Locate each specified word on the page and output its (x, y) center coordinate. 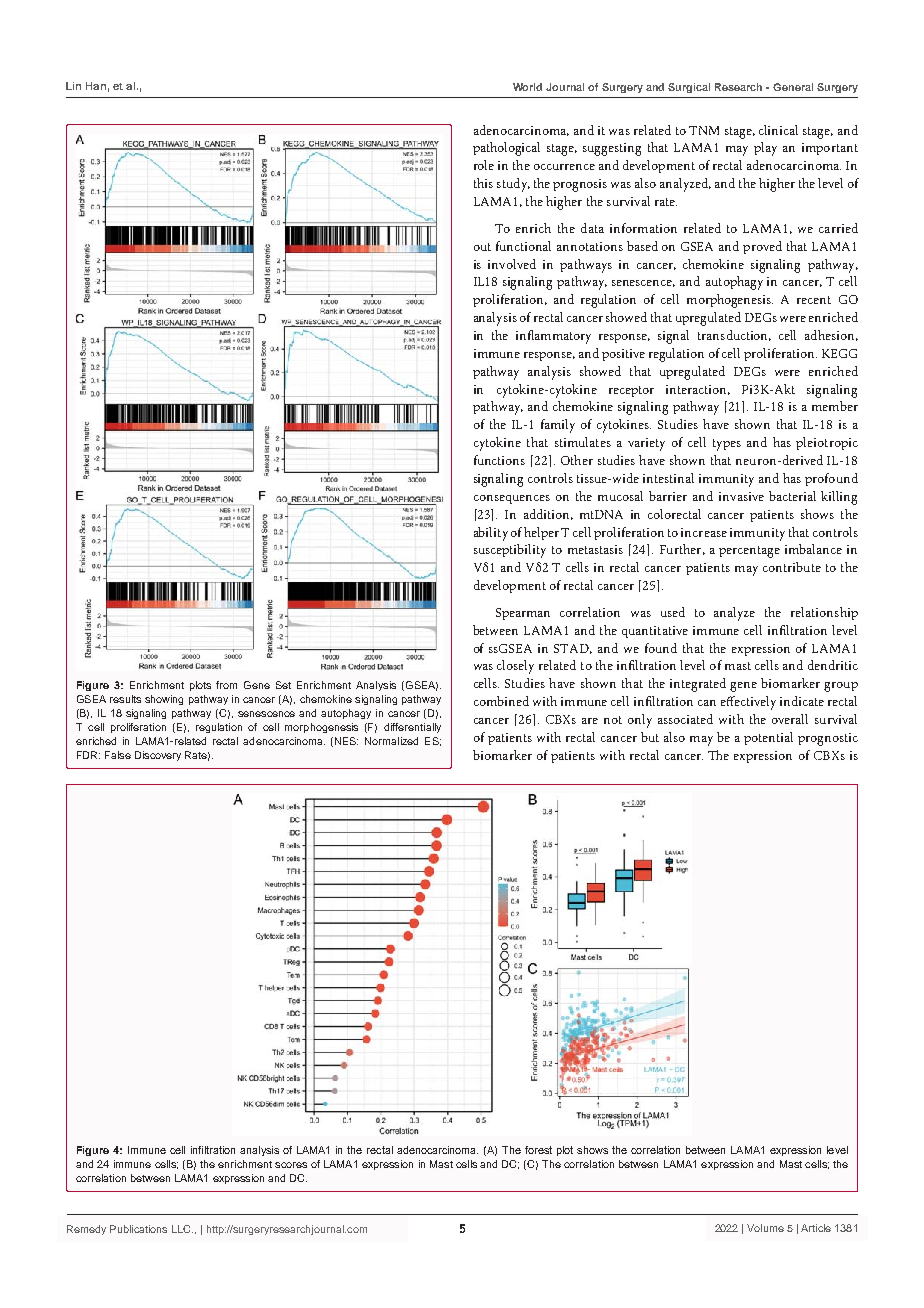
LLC (182, 1229)
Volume (765, 1228)
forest (538, 1150)
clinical (778, 130)
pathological (506, 149)
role (484, 165)
